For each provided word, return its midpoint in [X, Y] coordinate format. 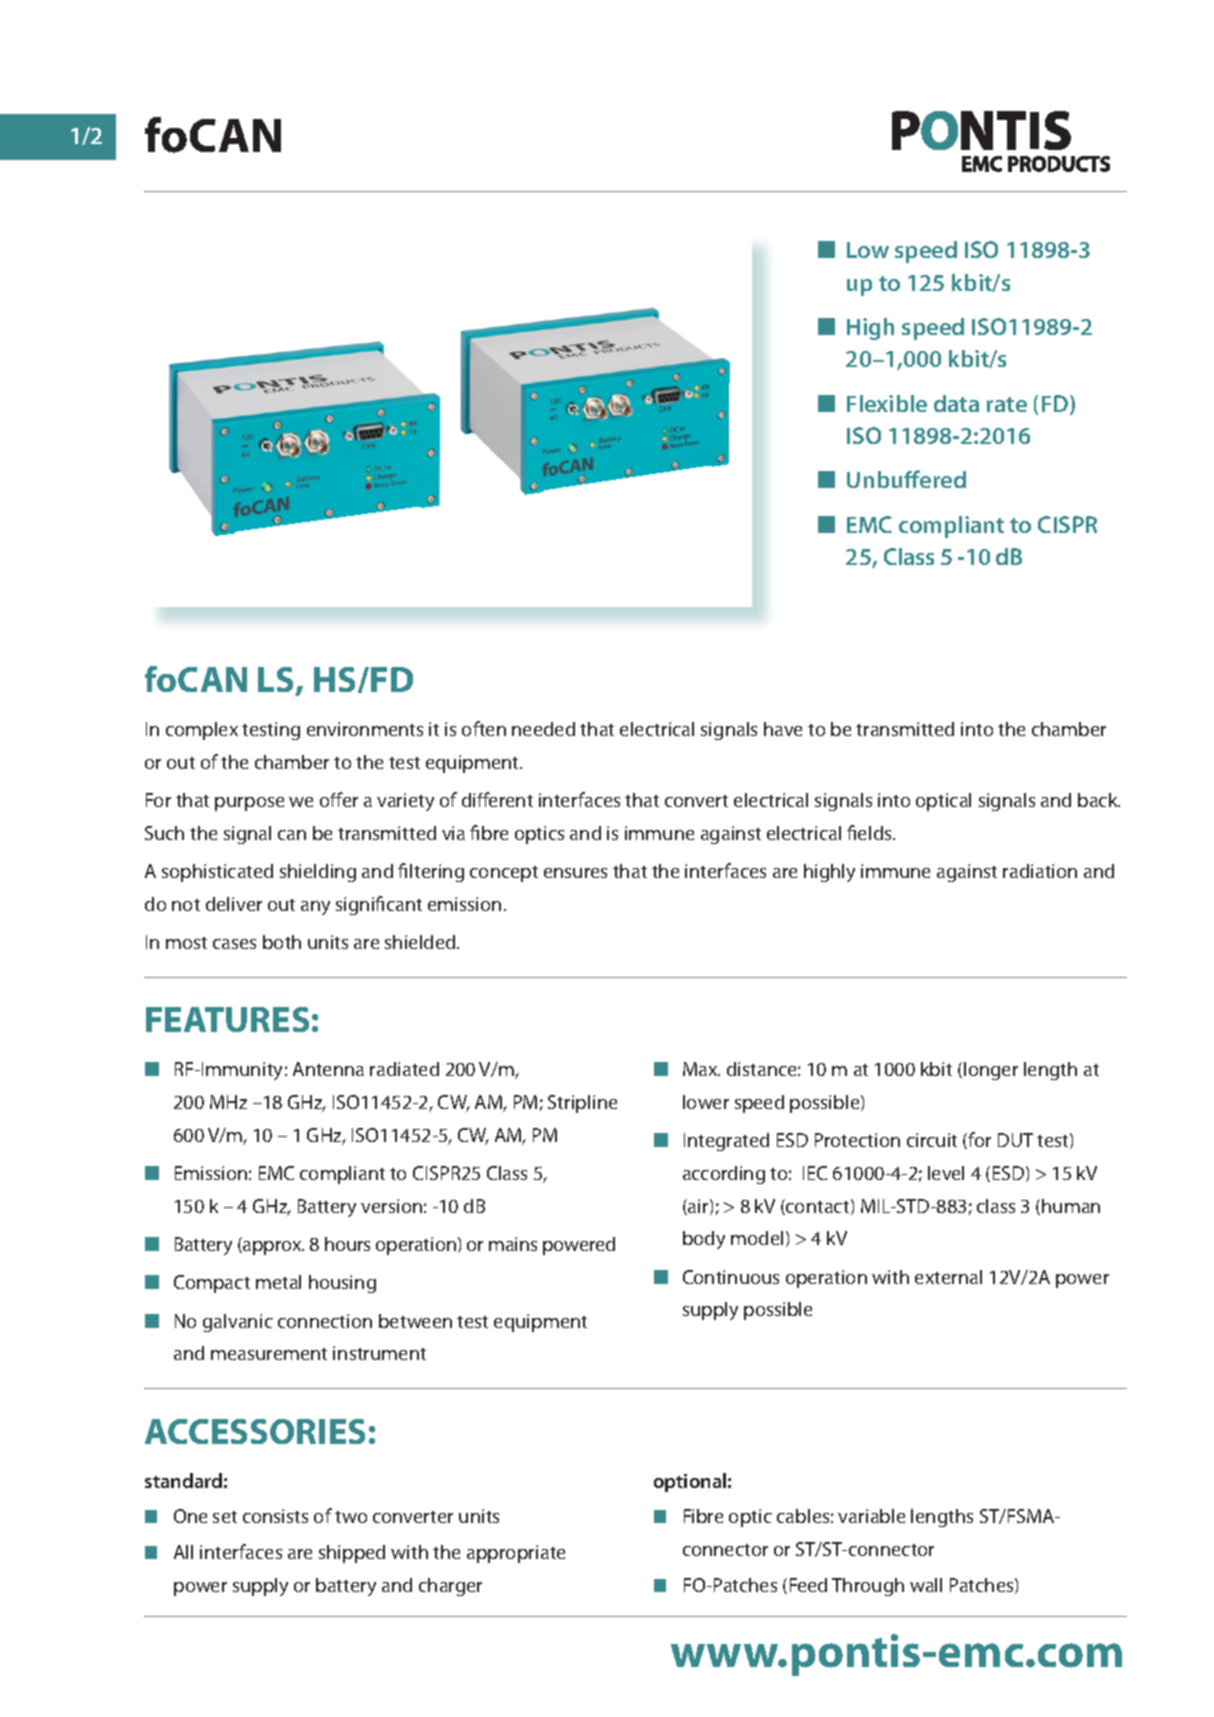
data [956, 403]
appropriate [516, 1554]
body [704, 1240]
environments [365, 729]
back [1099, 800]
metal [278, 1282]
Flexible [887, 403]
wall [926, 1585]
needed [543, 729]
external [948, 1277]
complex [202, 731]
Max [701, 1069]
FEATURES [227, 1019]
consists [275, 1516]
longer [991, 1071]
